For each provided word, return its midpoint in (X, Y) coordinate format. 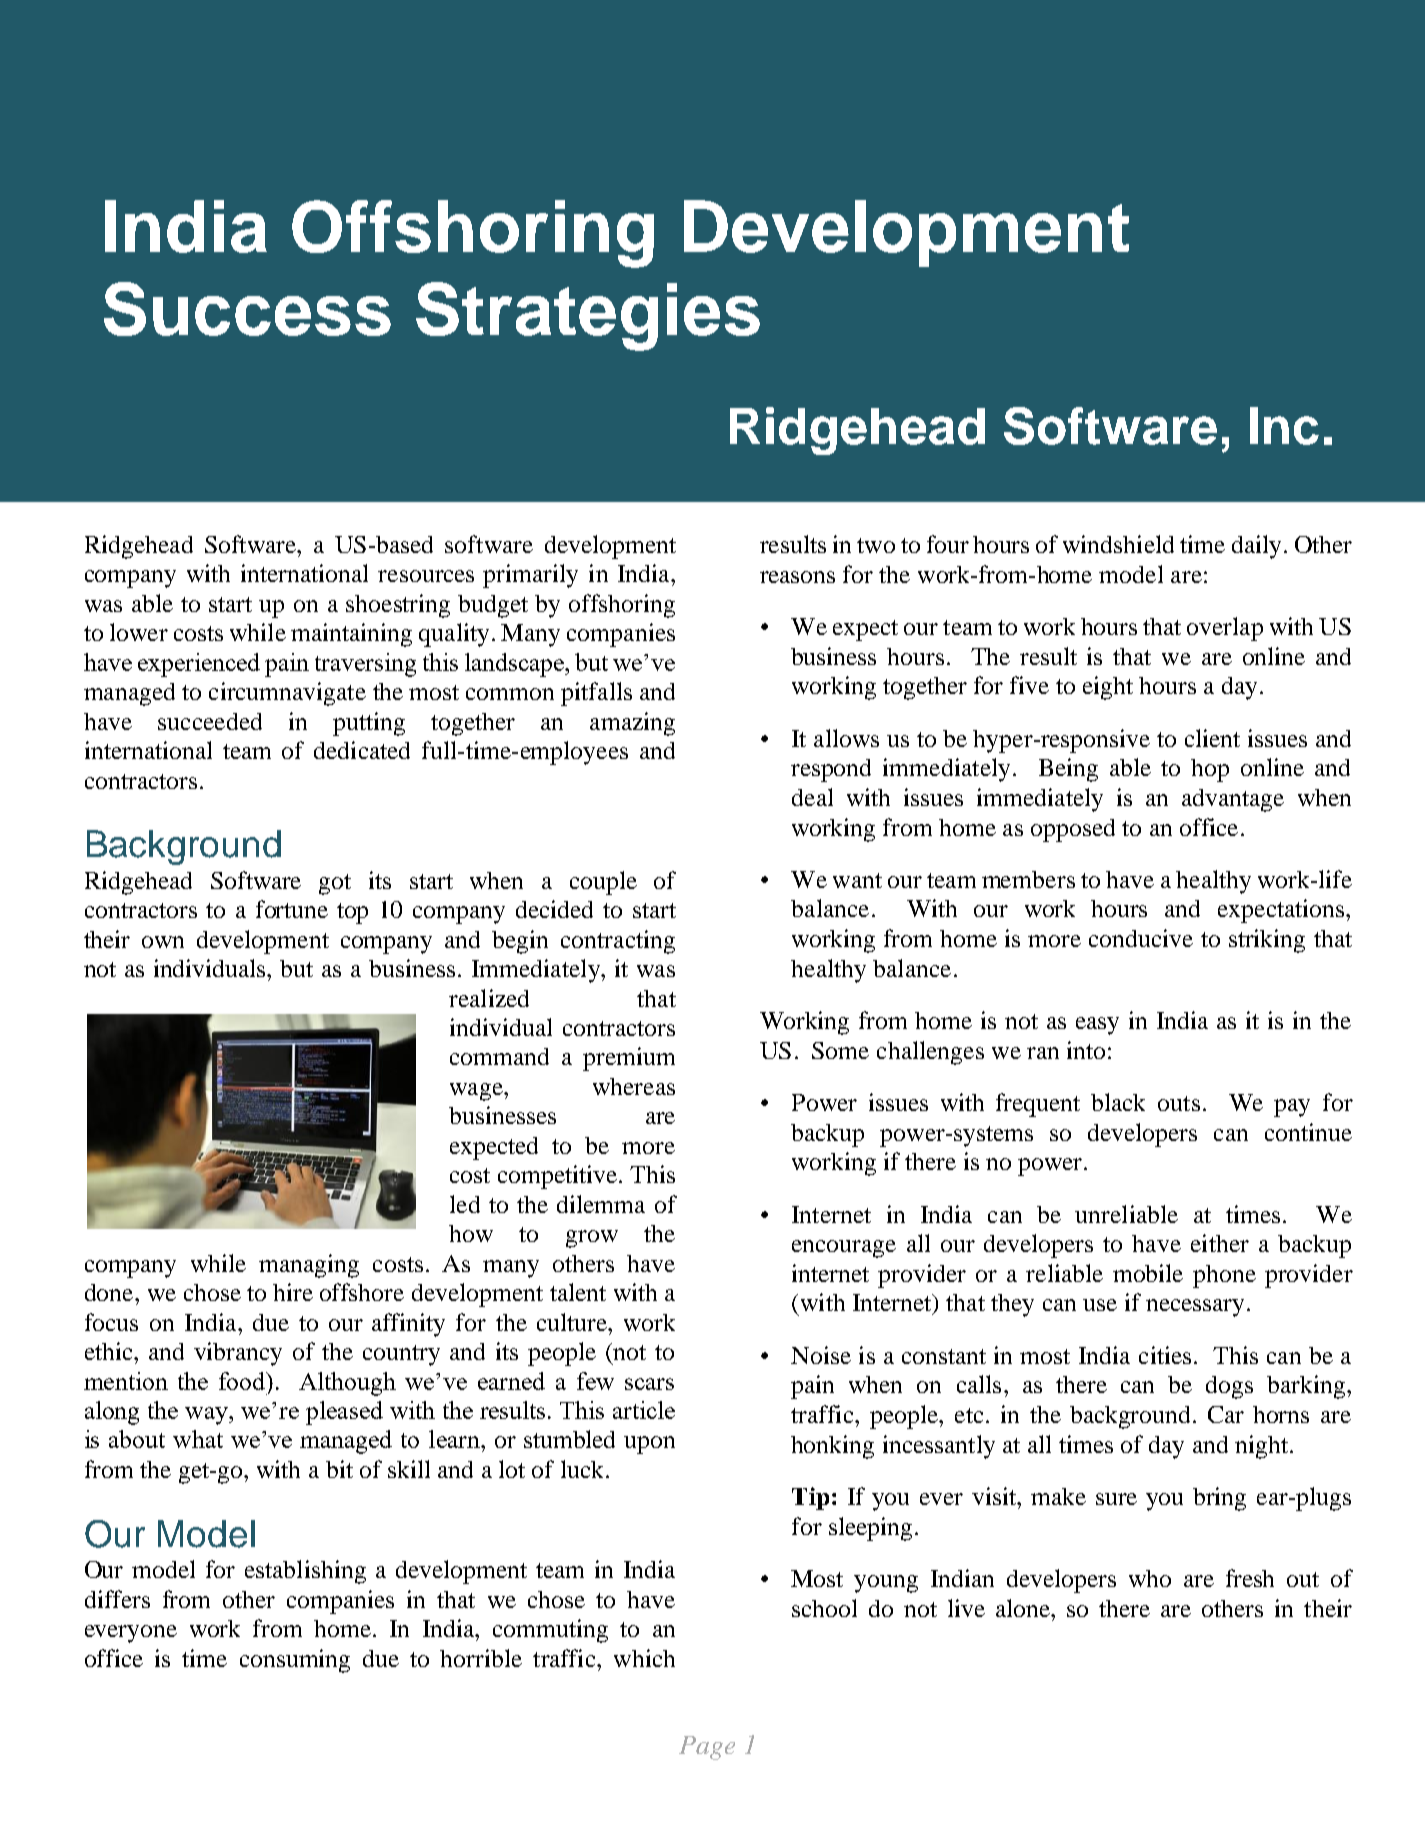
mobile (1148, 1273)
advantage (1233, 800)
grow (592, 1239)
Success (247, 309)
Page (707, 1748)
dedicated (362, 750)
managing (309, 1266)
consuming (295, 1661)
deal (812, 797)
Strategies (588, 316)
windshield (1118, 544)
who (1150, 1578)
